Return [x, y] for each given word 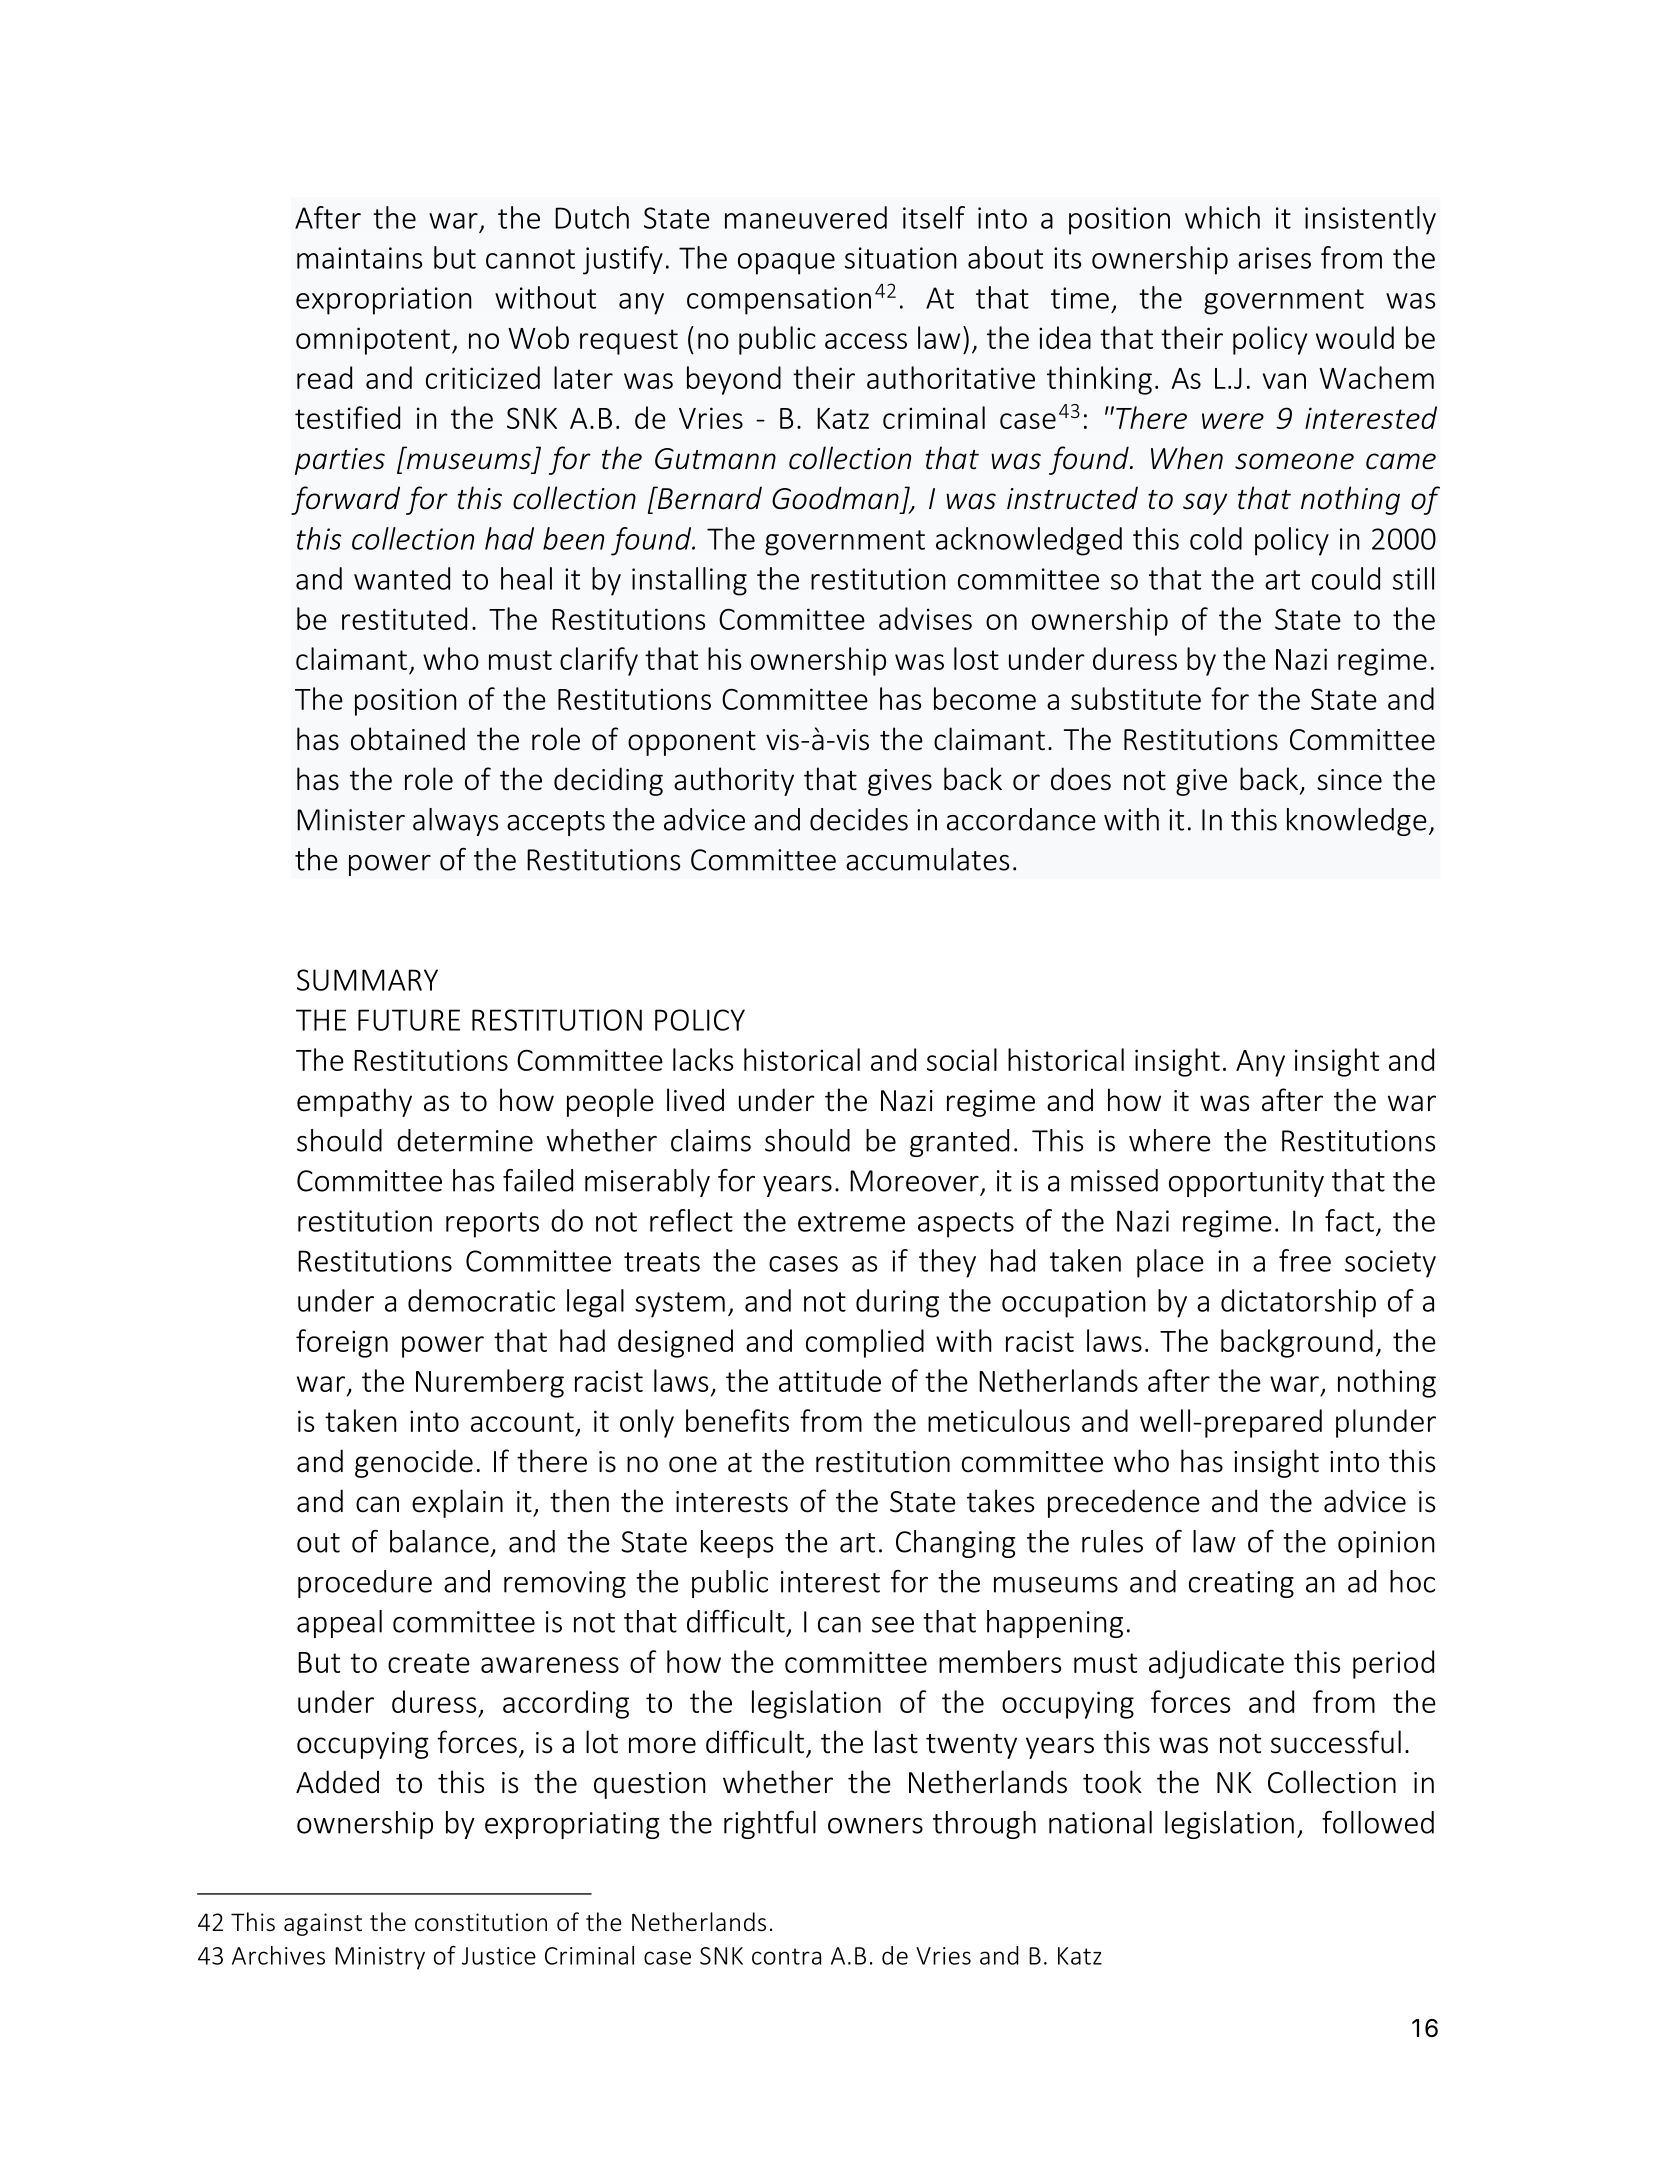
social [962, 1059]
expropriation [384, 301]
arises [1274, 258]
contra [786, 1956]
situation [901, 258]
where [1170, 1140]
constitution [481, 1922]
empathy [354, 1102]
